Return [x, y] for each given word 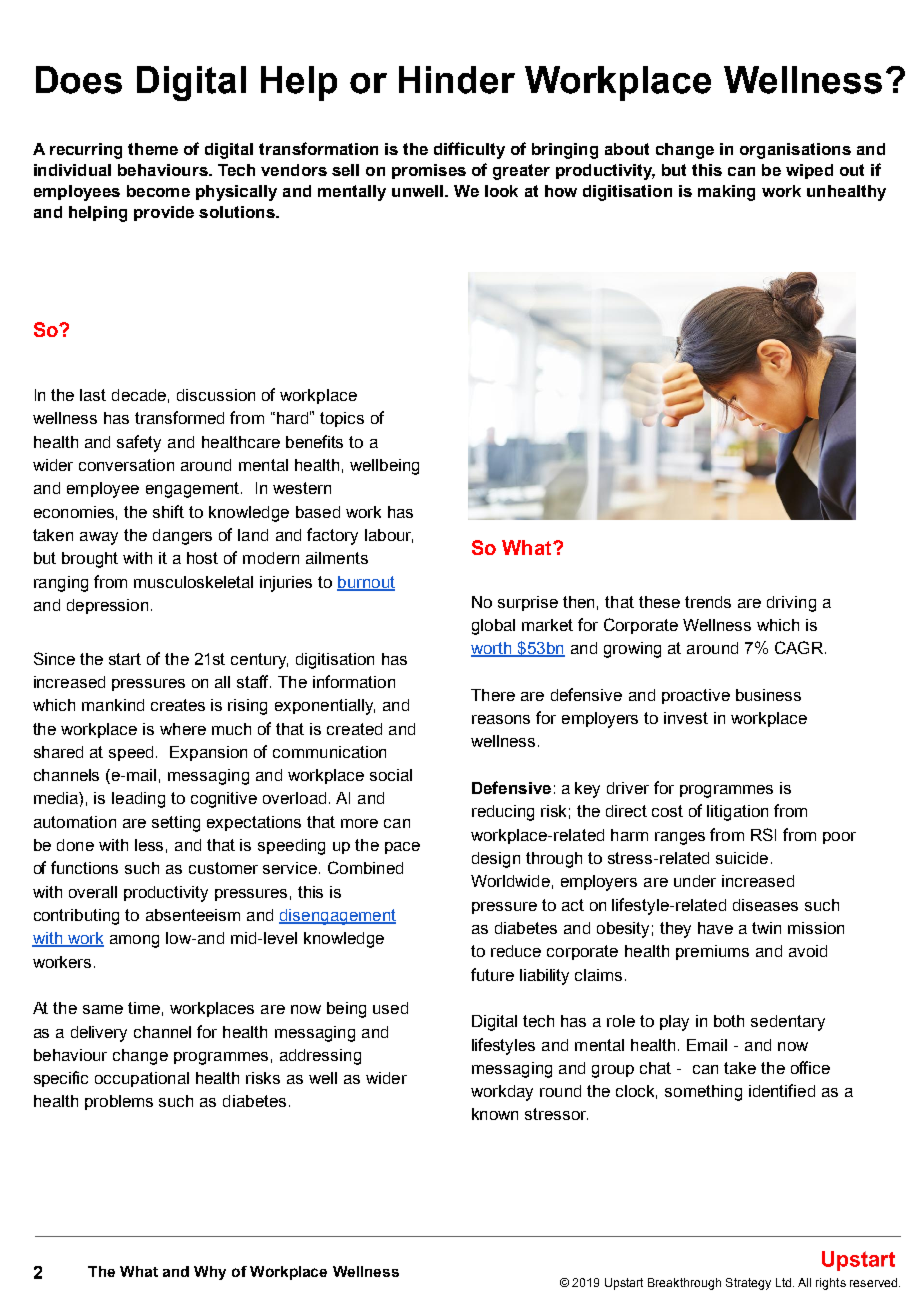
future [492, 974]
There [493, 695]
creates [178, 705]
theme [153, 149]
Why [210, 1273]
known [495, 1114]
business [768, 695]
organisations [795, 151]
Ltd [785, 1282]
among [134, 941]
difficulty [469, 150]
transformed [179, 417]
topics [342, 419]
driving [791, 604]
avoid [808, 951]
